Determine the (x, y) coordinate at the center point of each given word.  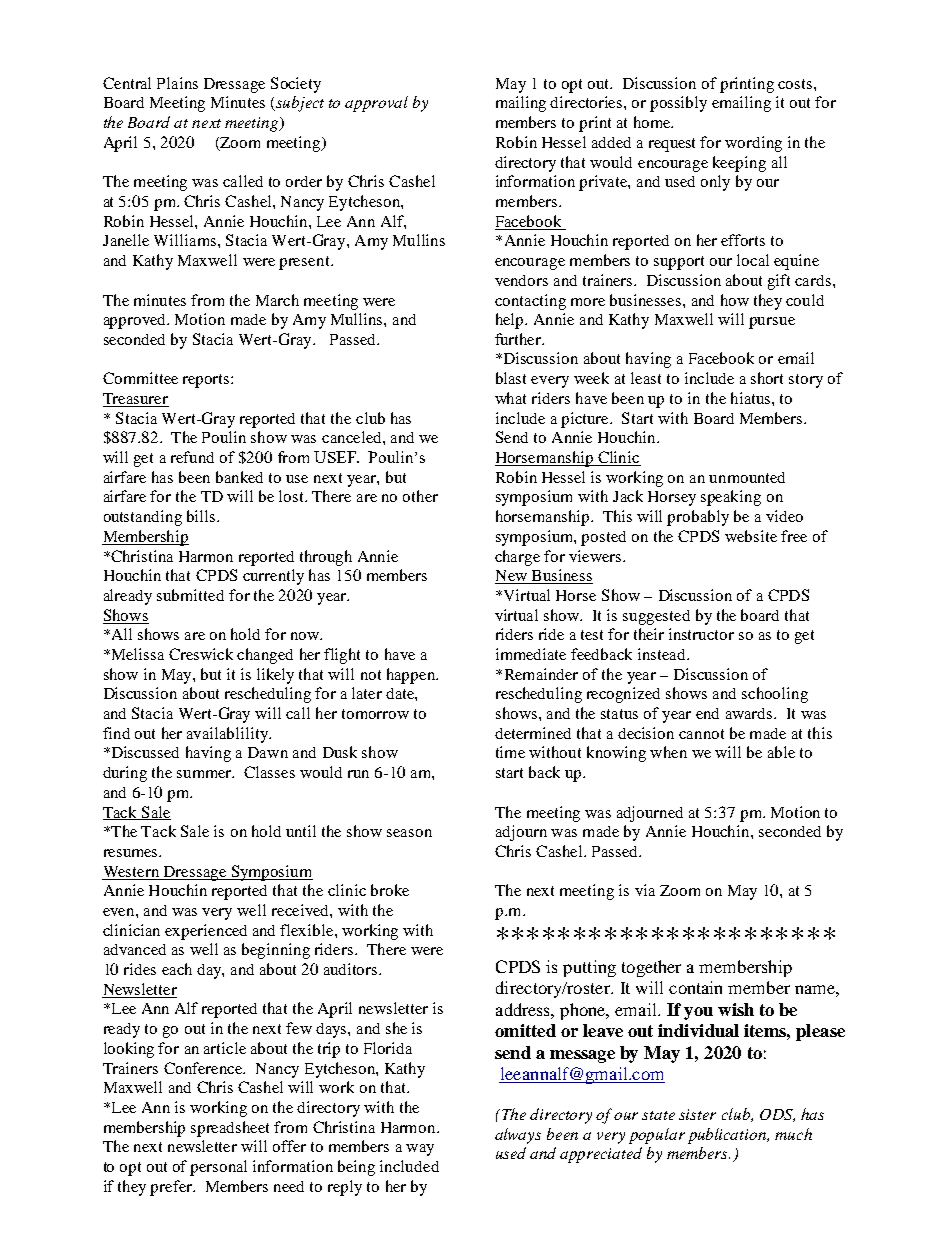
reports (207, 381)
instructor (701, 634)
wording (753, 144)
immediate (531, 654)
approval (376, 104)
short (767, 378)
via (645, 890)
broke (390, 890)
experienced (206, 932)
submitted (190, 595)
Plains (177, 83)
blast (511, 378)
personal (218, 1168)
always (518, 1136)
